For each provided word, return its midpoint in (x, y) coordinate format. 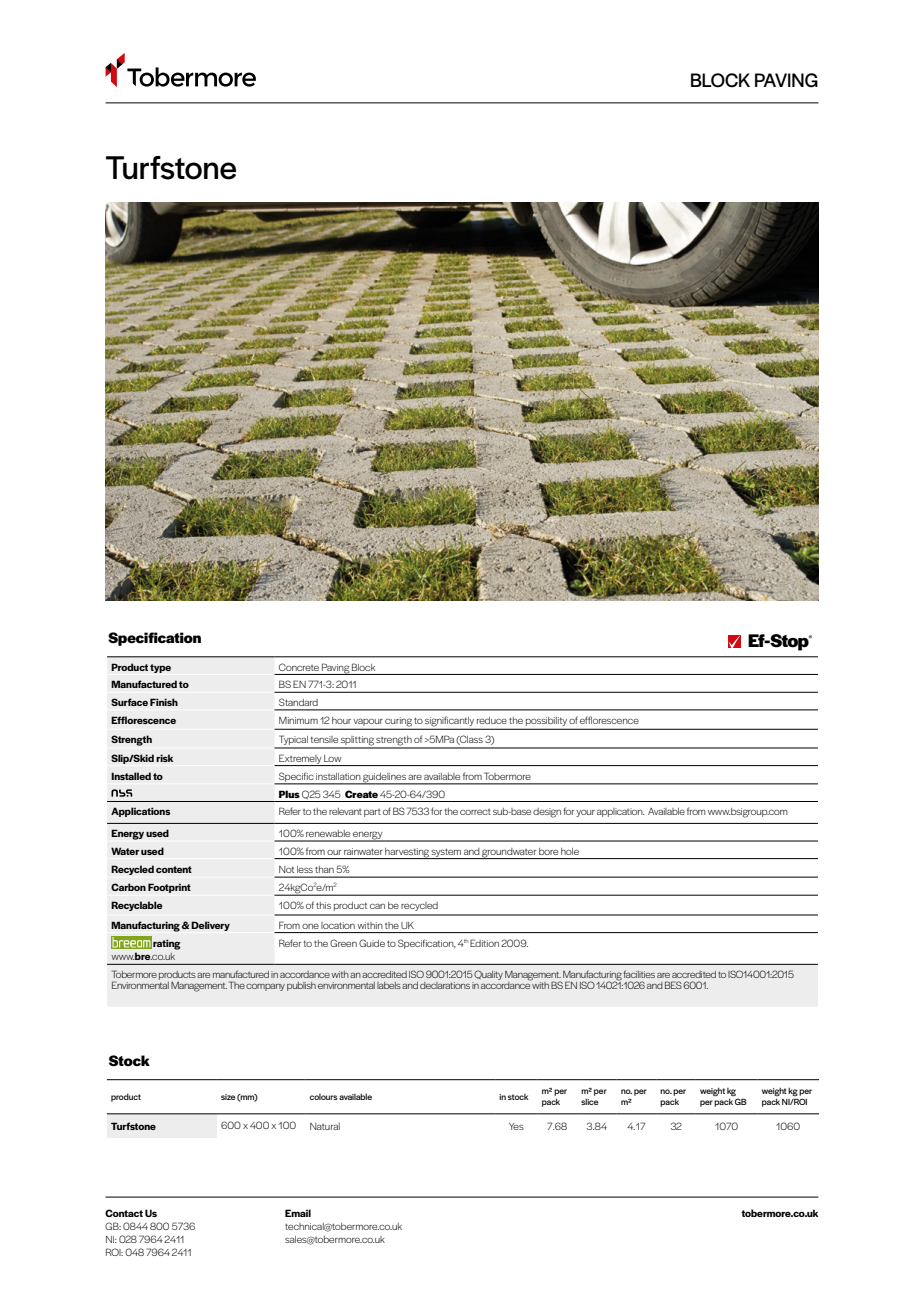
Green (343, 943)
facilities (639, 974)
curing (399, 723)
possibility (546, 721)
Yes (516, 1126)
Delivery (210, 926)
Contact (124, 1213)
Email (298, 1213)
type (160, 668)
